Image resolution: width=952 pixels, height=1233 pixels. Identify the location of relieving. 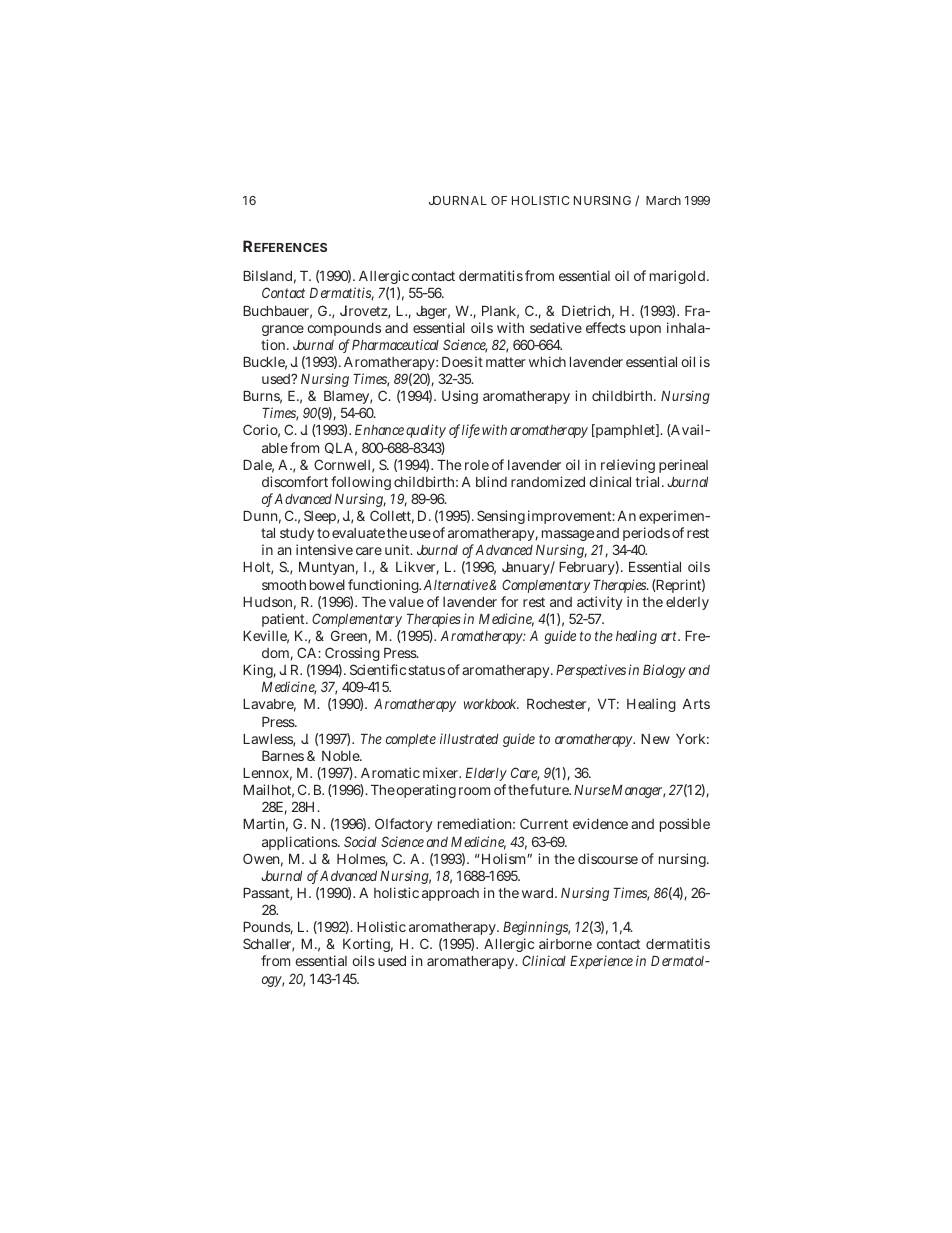
(628, 466).
